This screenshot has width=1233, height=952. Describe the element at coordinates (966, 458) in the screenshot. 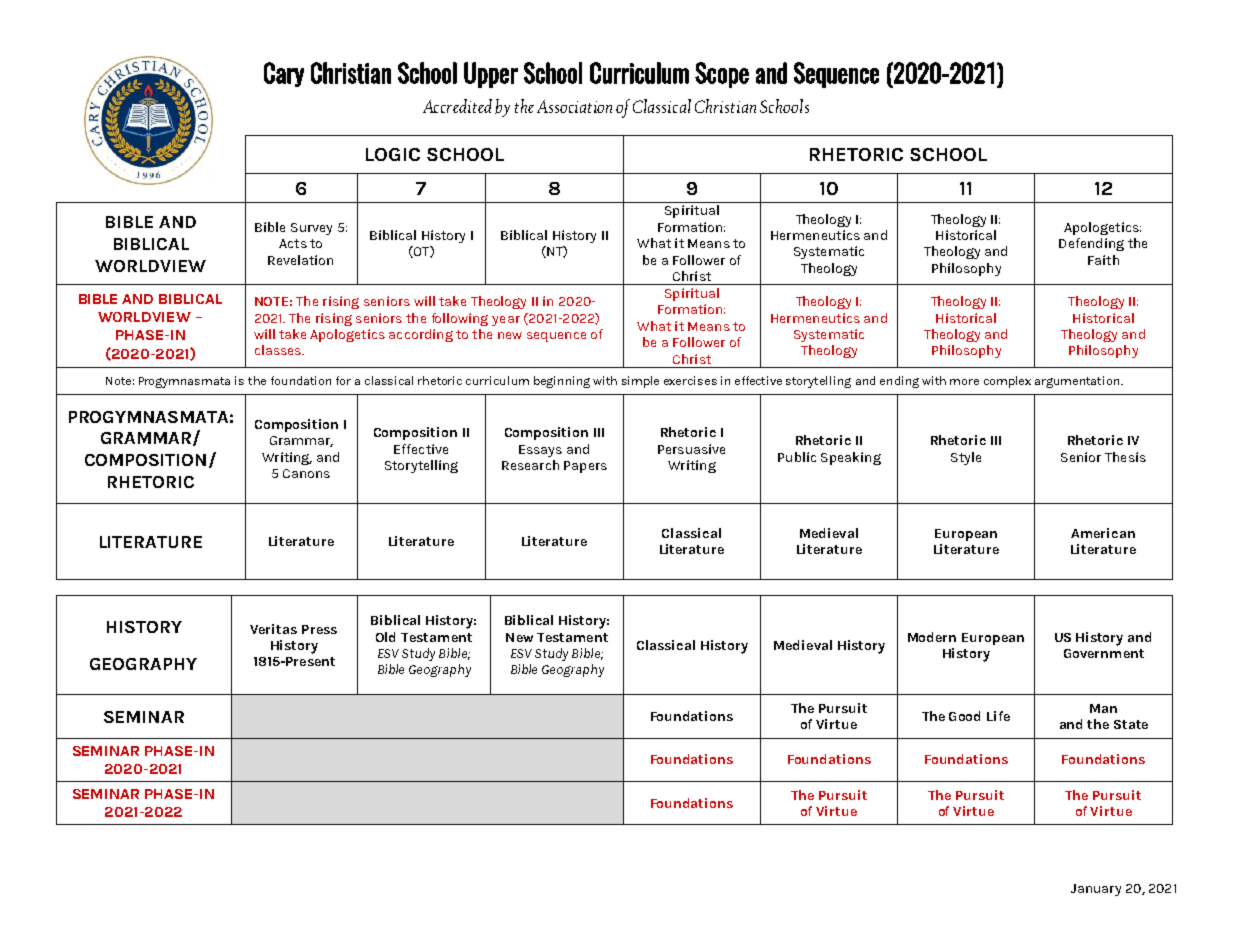

I see `Style` at that location.
